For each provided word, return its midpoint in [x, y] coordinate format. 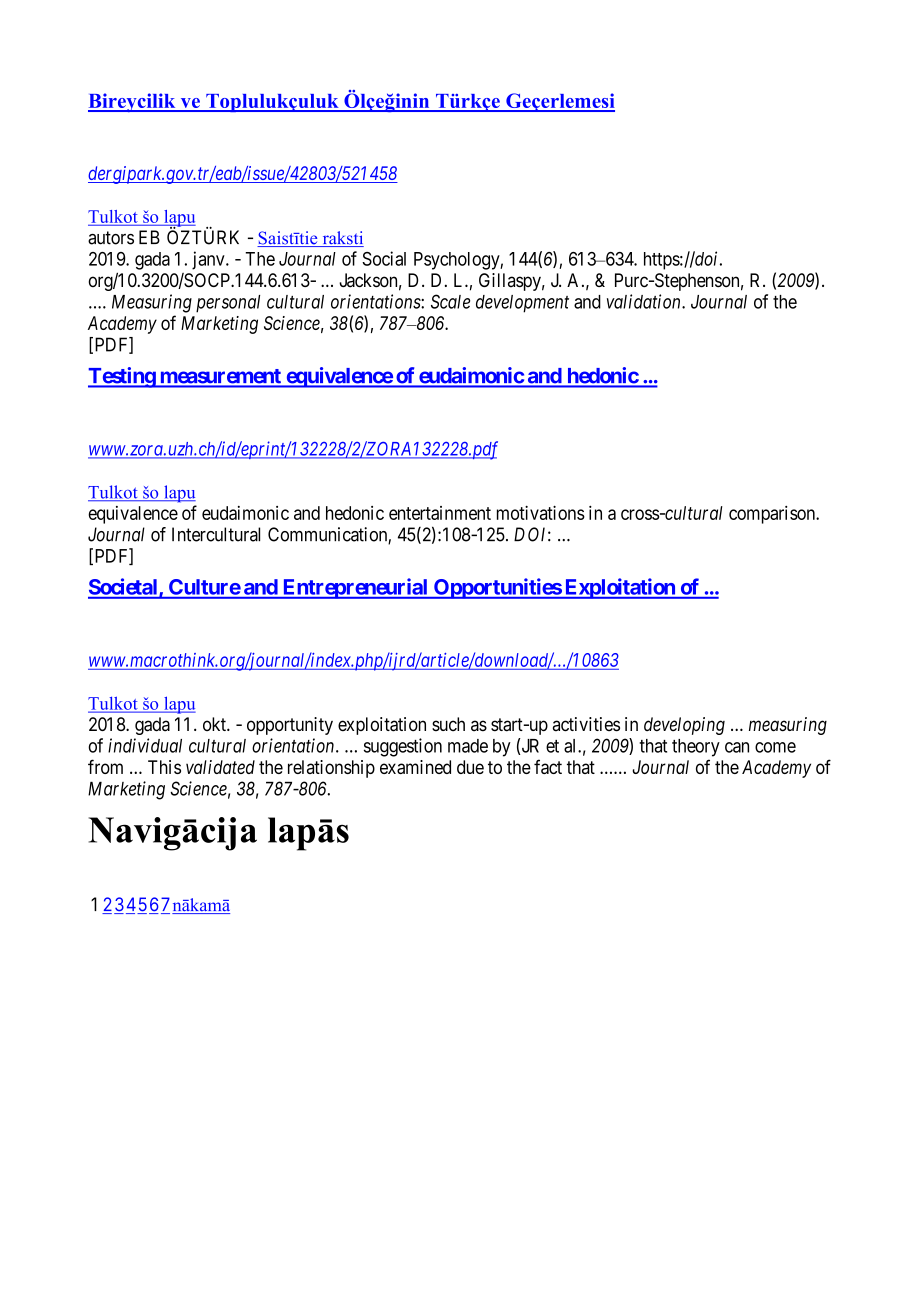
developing [684, 726]
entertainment [440, 513]
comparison [773, 515]
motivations [541, 512]
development [522, 304]
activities [586, 724]
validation [645, 301]
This [164, 767]
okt [215, 724]
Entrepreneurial [355, 588]
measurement [220, 377]
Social [384, 258]
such [448, 724]
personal [228, 304]
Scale [450, 301]
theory [696, 748]
